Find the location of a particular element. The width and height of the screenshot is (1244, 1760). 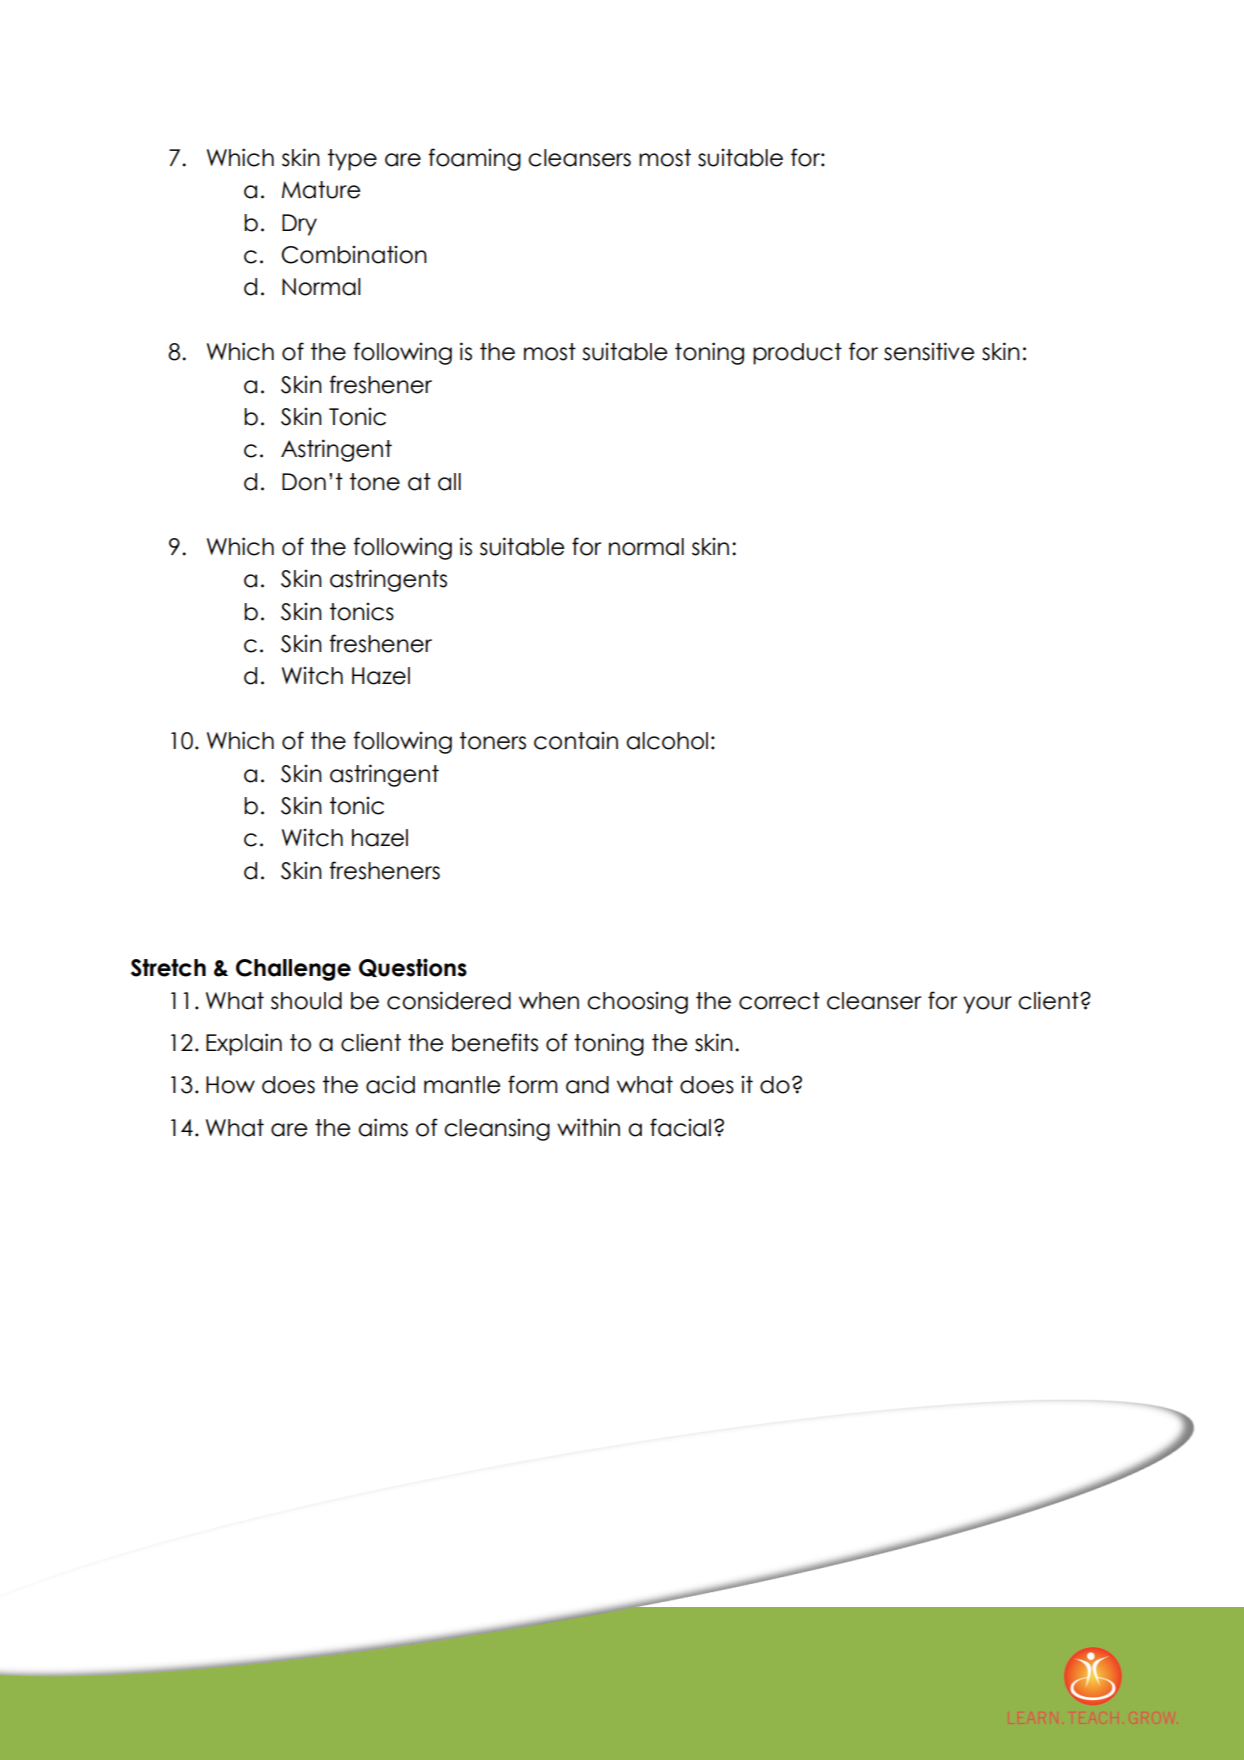

Questions is located at coordinates (413, 967).
